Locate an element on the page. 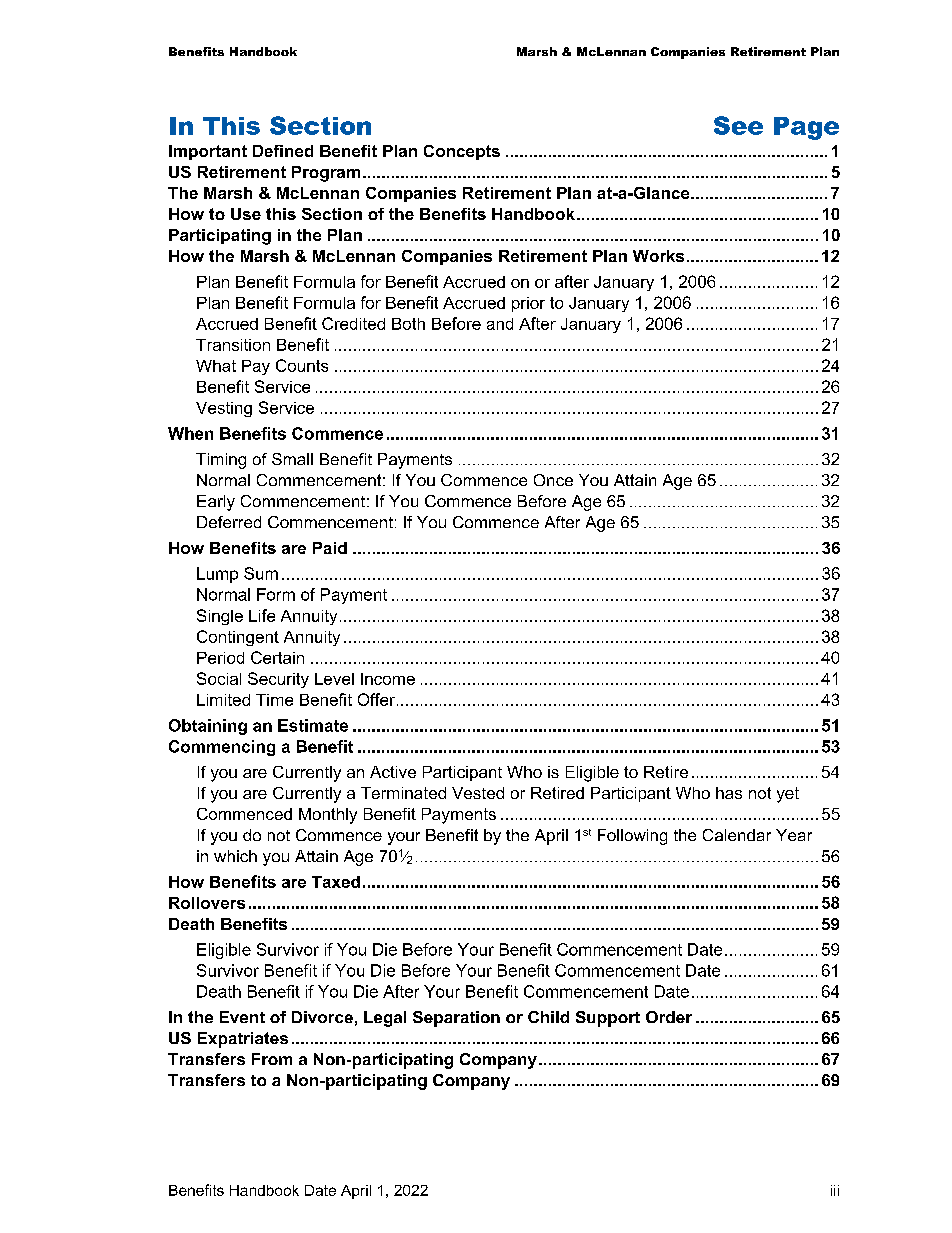 The height and width of the page is (1233, 952). Paid is located at coordinates (330, 548).
